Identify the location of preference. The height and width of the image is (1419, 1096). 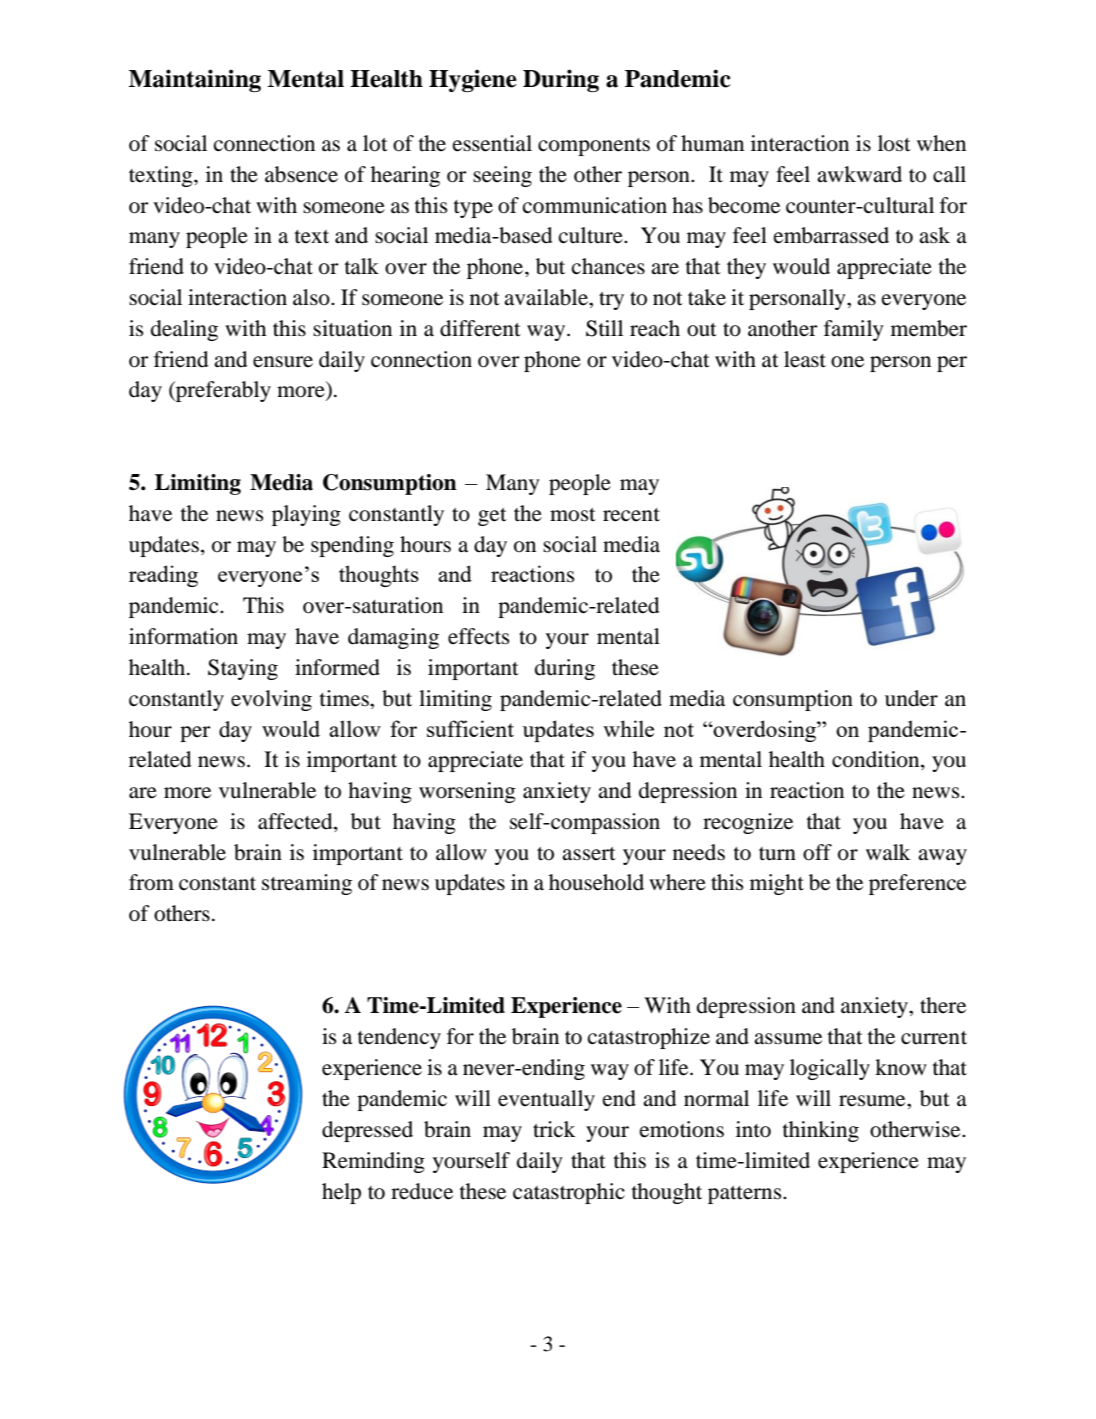
(917, 884).
